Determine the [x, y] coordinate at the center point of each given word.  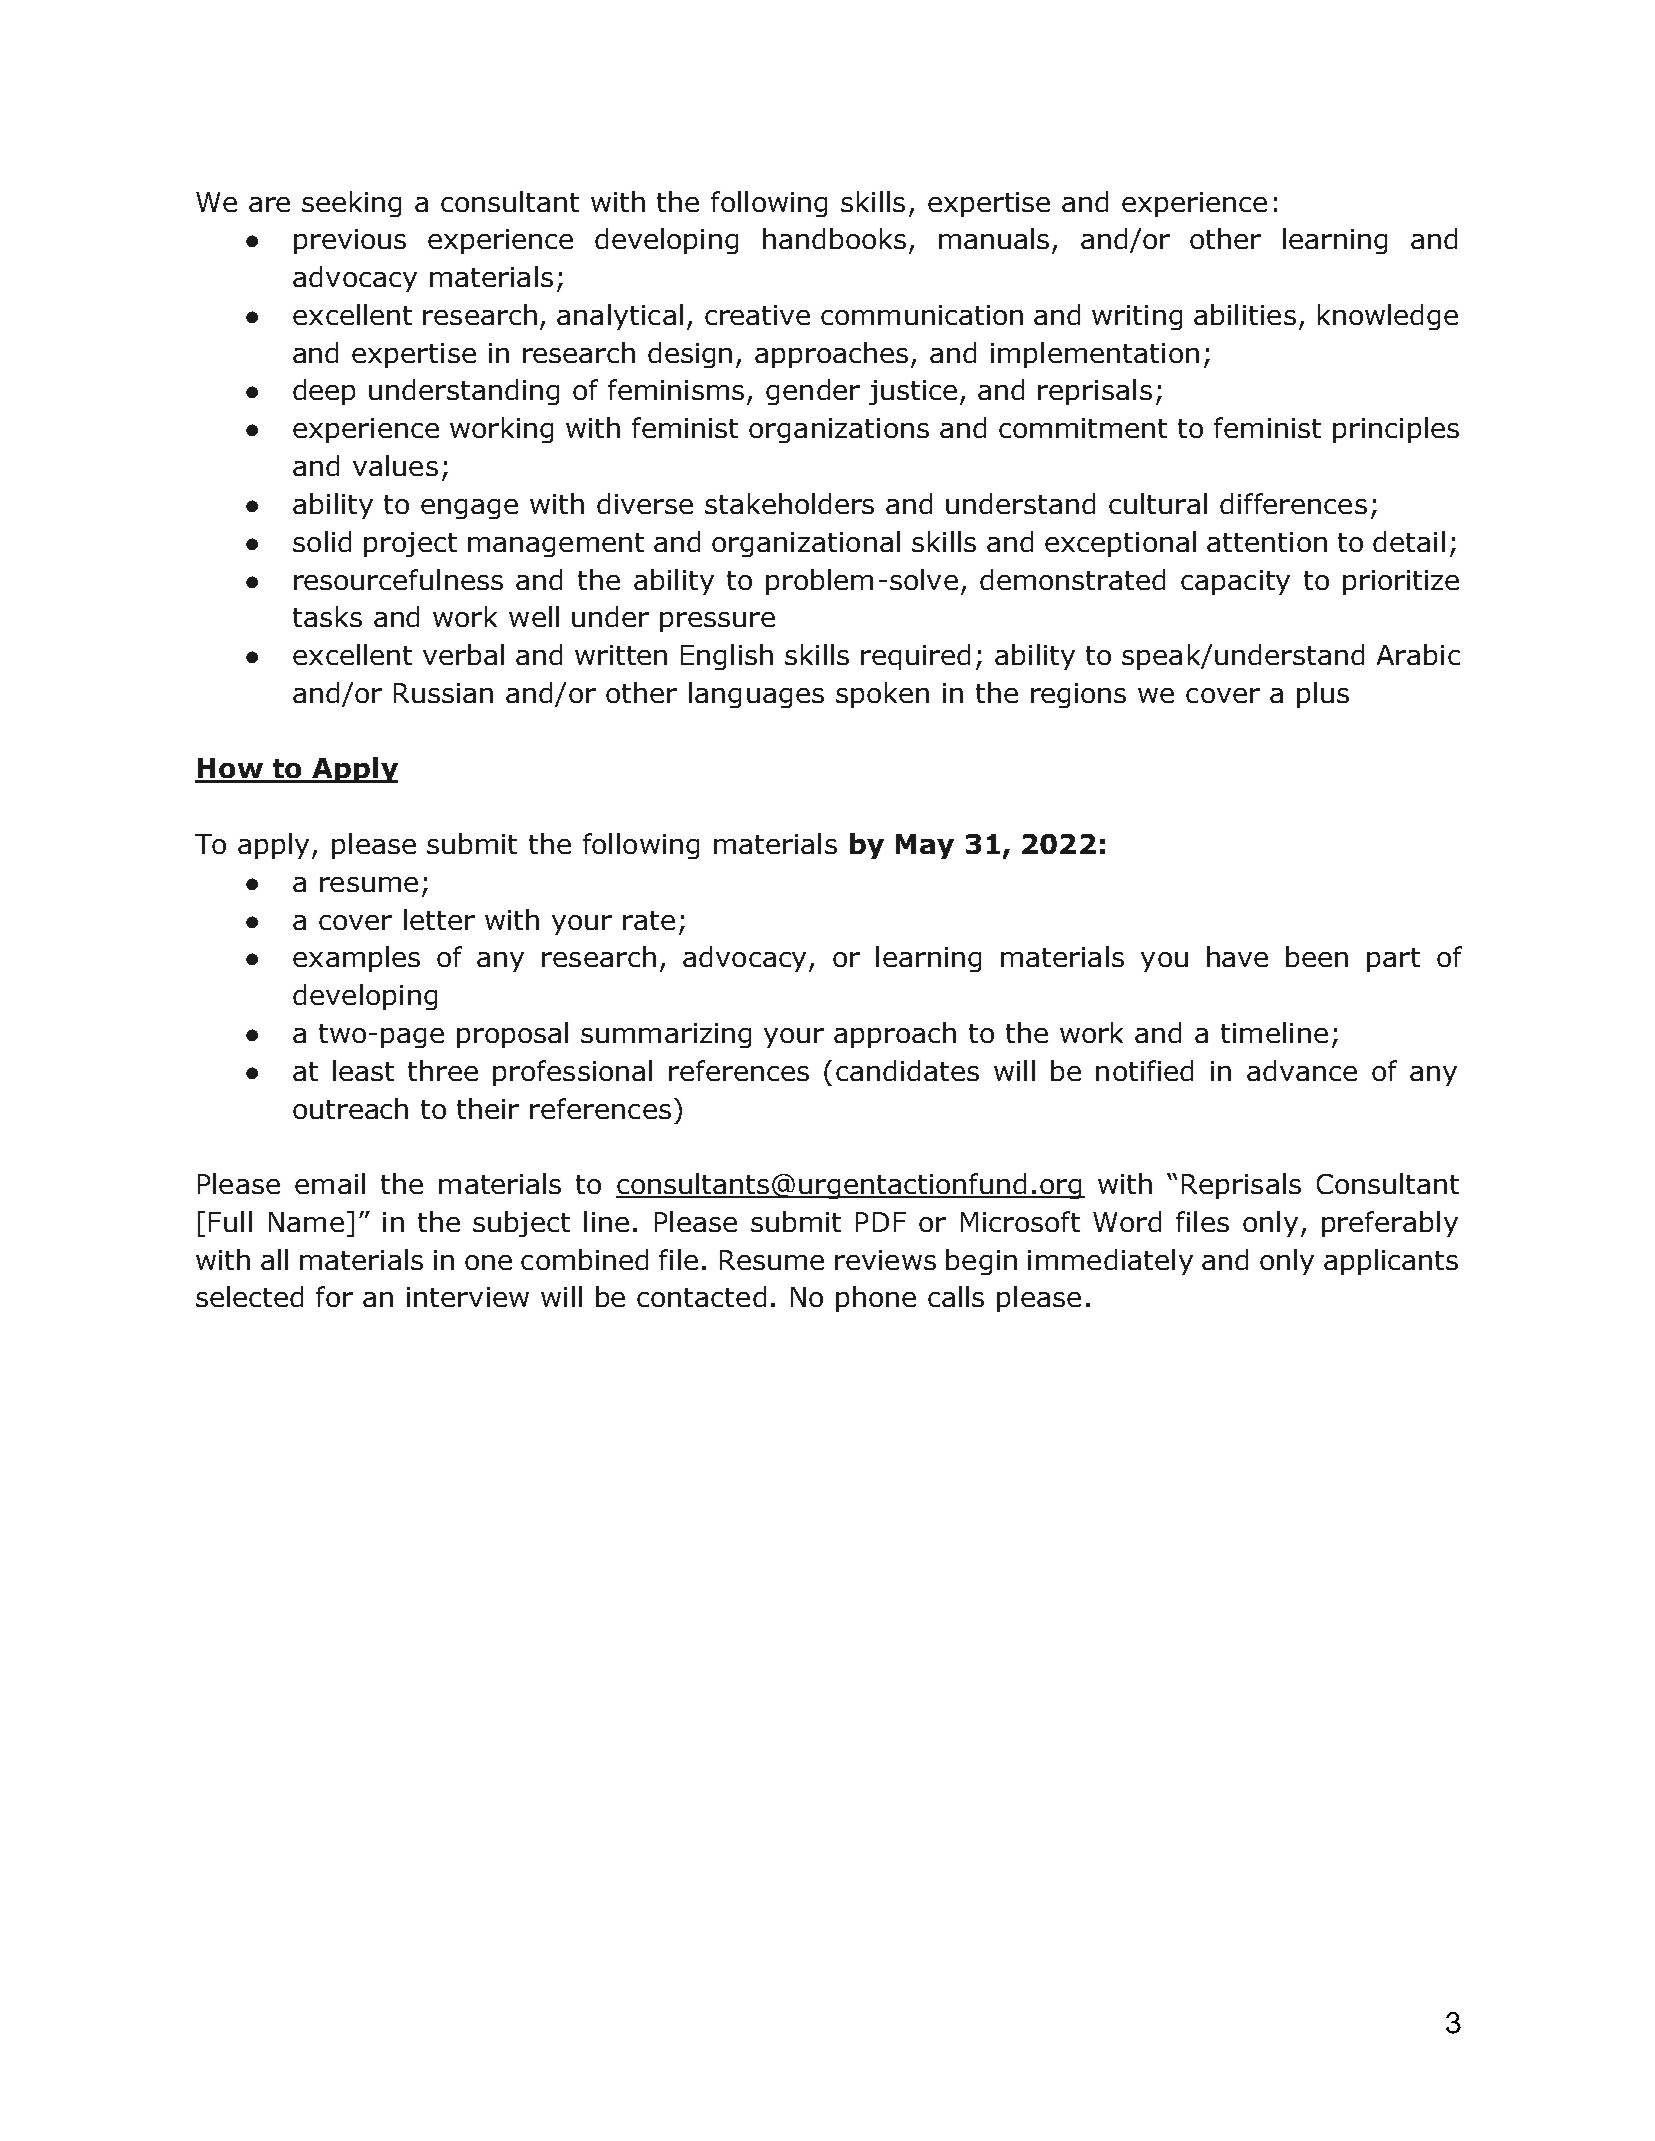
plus [1323, 695]
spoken [882, 695]
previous [350, 241]
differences [1293, 503]
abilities [1245, 314]
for [334, 1296]
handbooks [834, 238]
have [1237, 956]
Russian [443, 693]
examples [356, 959]
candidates [907, 1070]
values [395, 465]
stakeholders [789, 503]
